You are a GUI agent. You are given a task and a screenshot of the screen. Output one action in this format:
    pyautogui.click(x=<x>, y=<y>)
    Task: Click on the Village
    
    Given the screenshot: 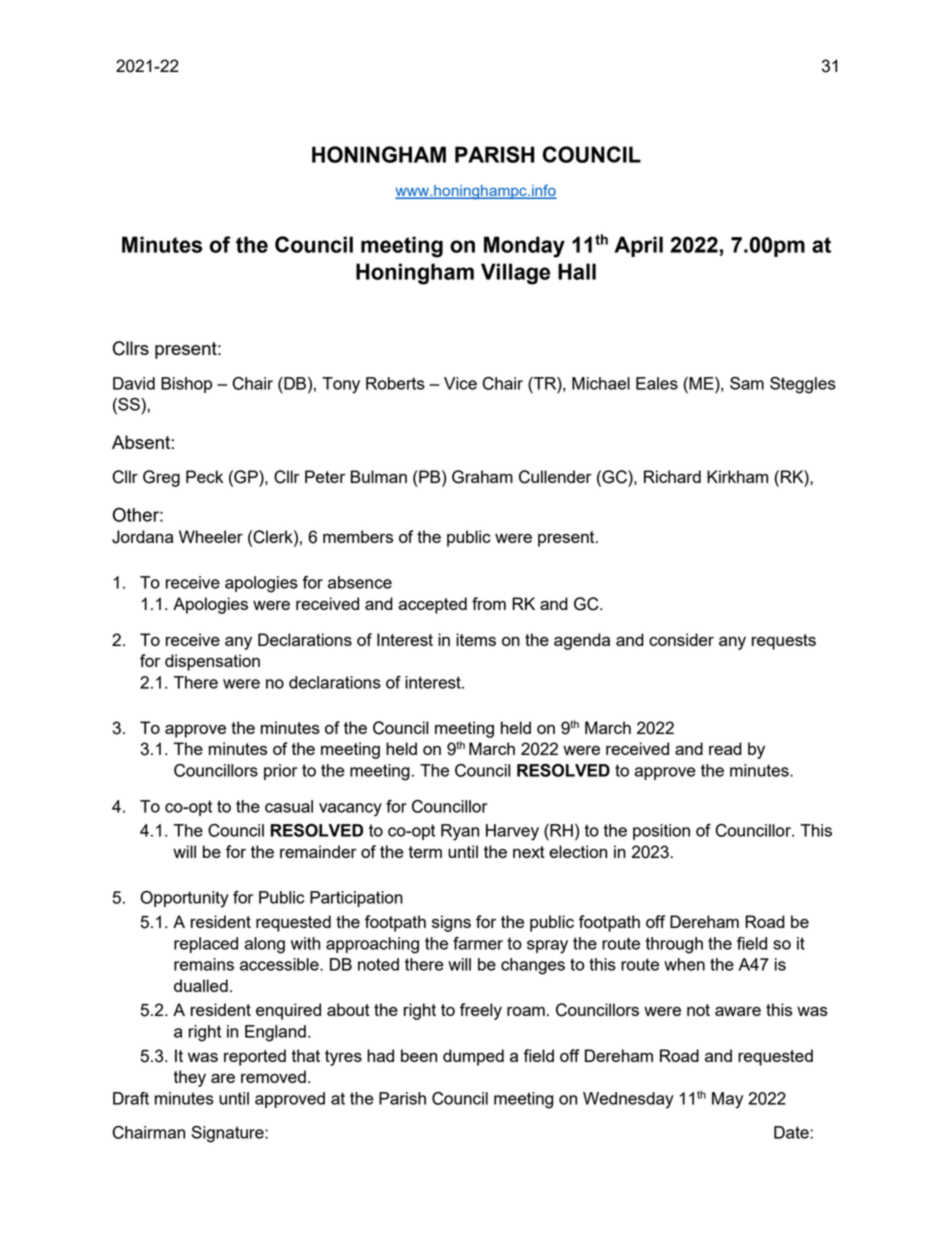 What is the action you would take?
    pyautogui.click(x=515, y=274)
